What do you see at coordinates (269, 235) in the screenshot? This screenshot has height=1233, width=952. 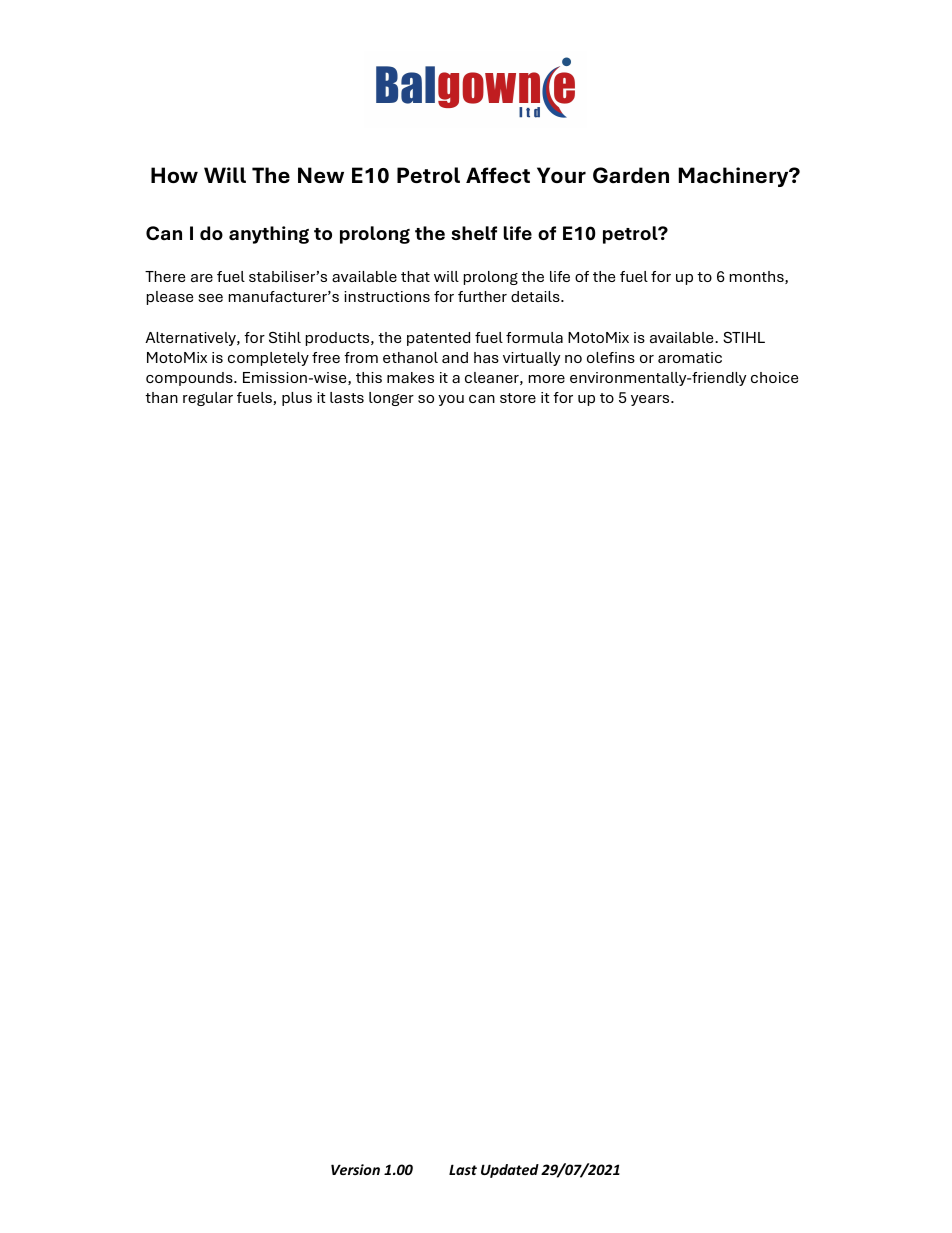 I see `anything` at bounding box center [269, 235].
